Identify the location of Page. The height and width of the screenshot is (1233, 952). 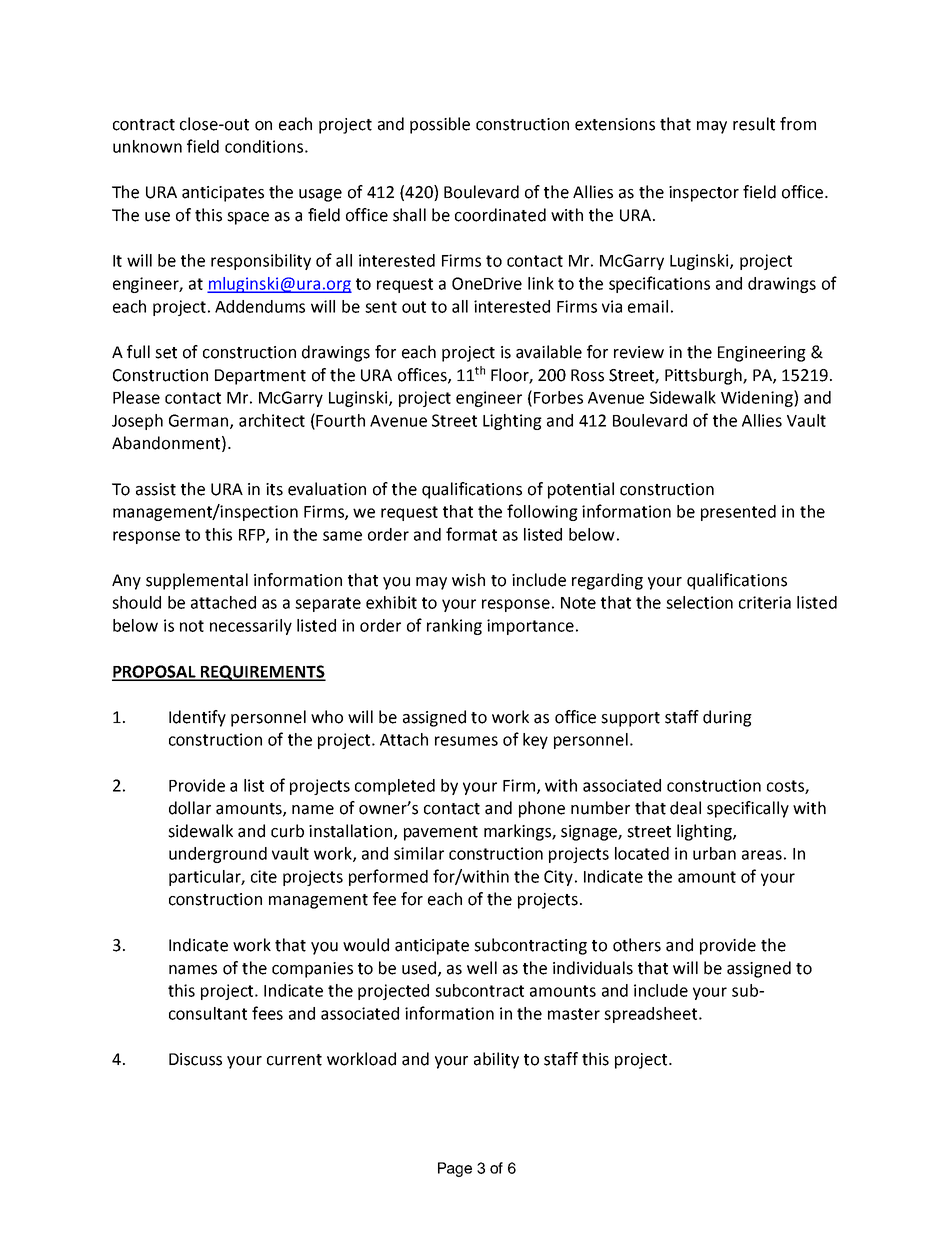
(455, 1169).
